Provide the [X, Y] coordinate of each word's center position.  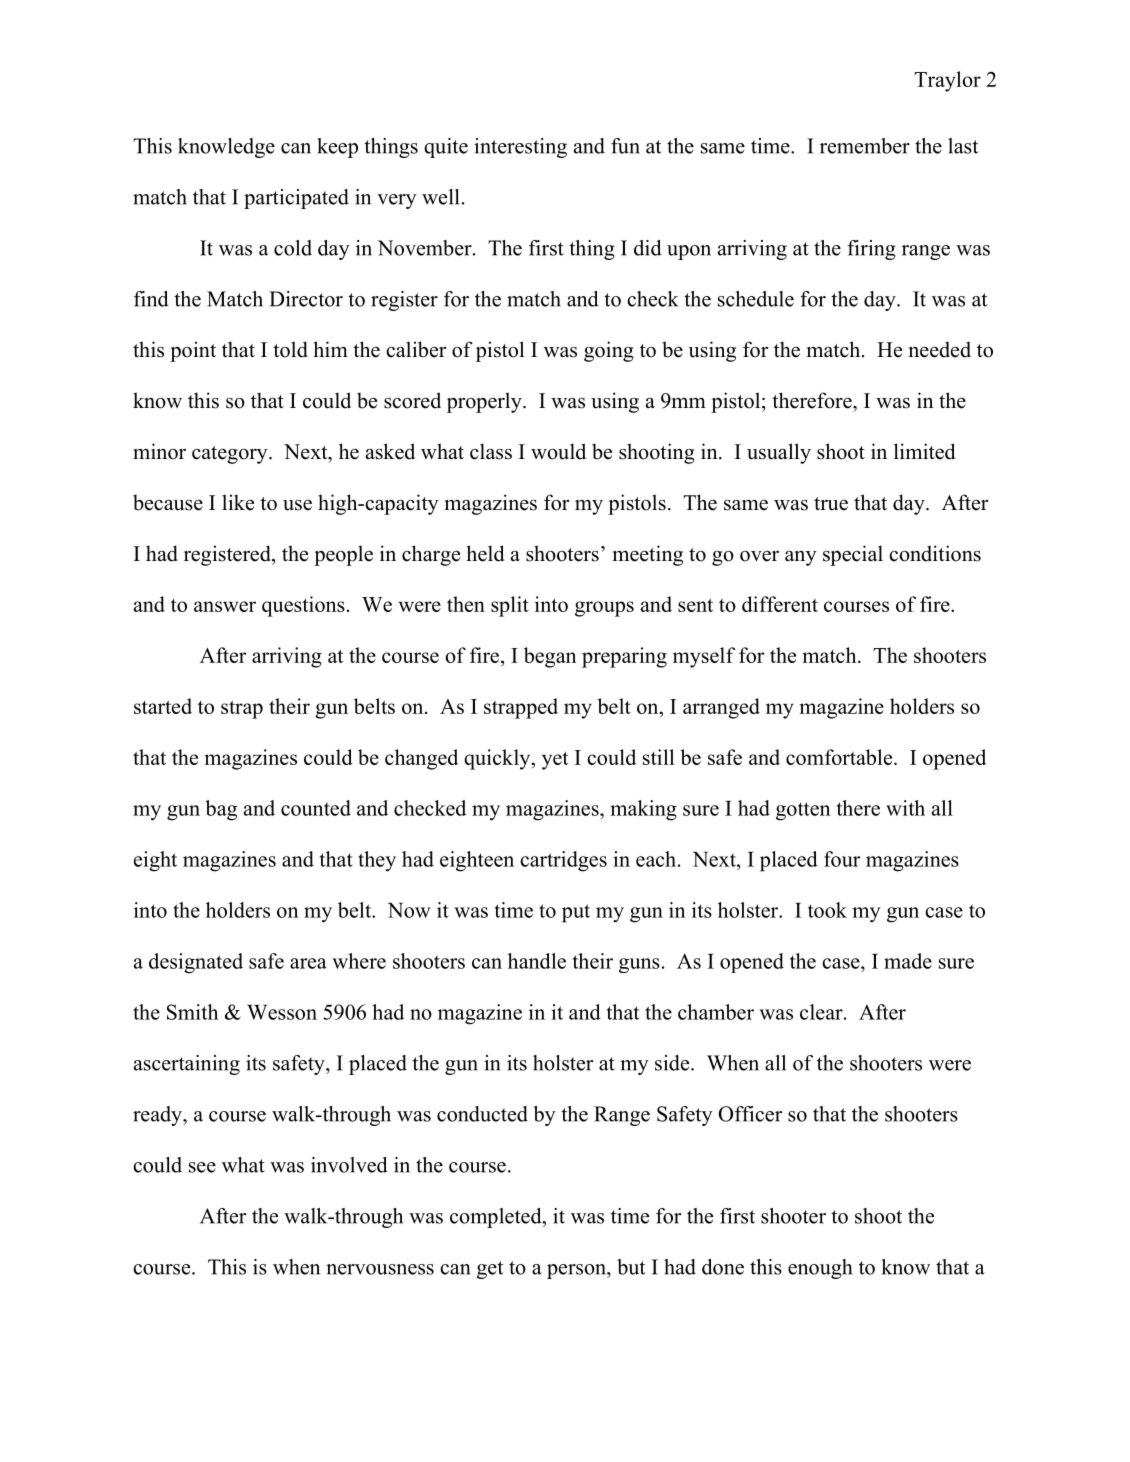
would [558, 451]
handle [537, 961]
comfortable [840, 757]
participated [296, 199]
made [908, 961]
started [163, 706]
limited [924, 451]
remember [865, 146]
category [231, 455]
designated [196, 963]
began [550, 657]
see [202, 1167]
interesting [520, 148]
